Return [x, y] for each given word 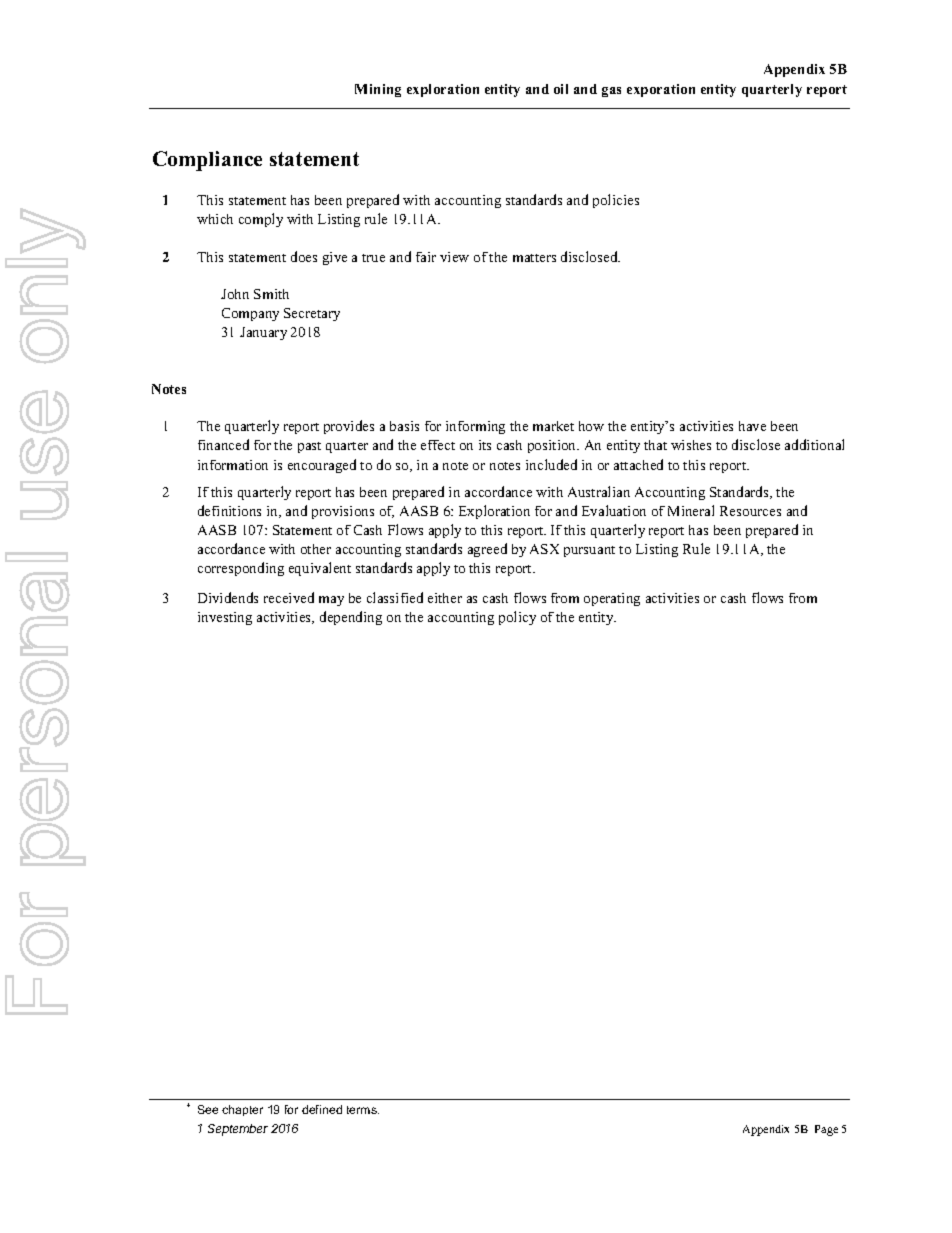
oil [561, 89]
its [485, 445]
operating [612, 599]
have [752, 426]
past [309, 447]
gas [611, 92]
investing [225, 618]
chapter [242, 1110]
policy [517, 618]
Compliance [207, 161]
